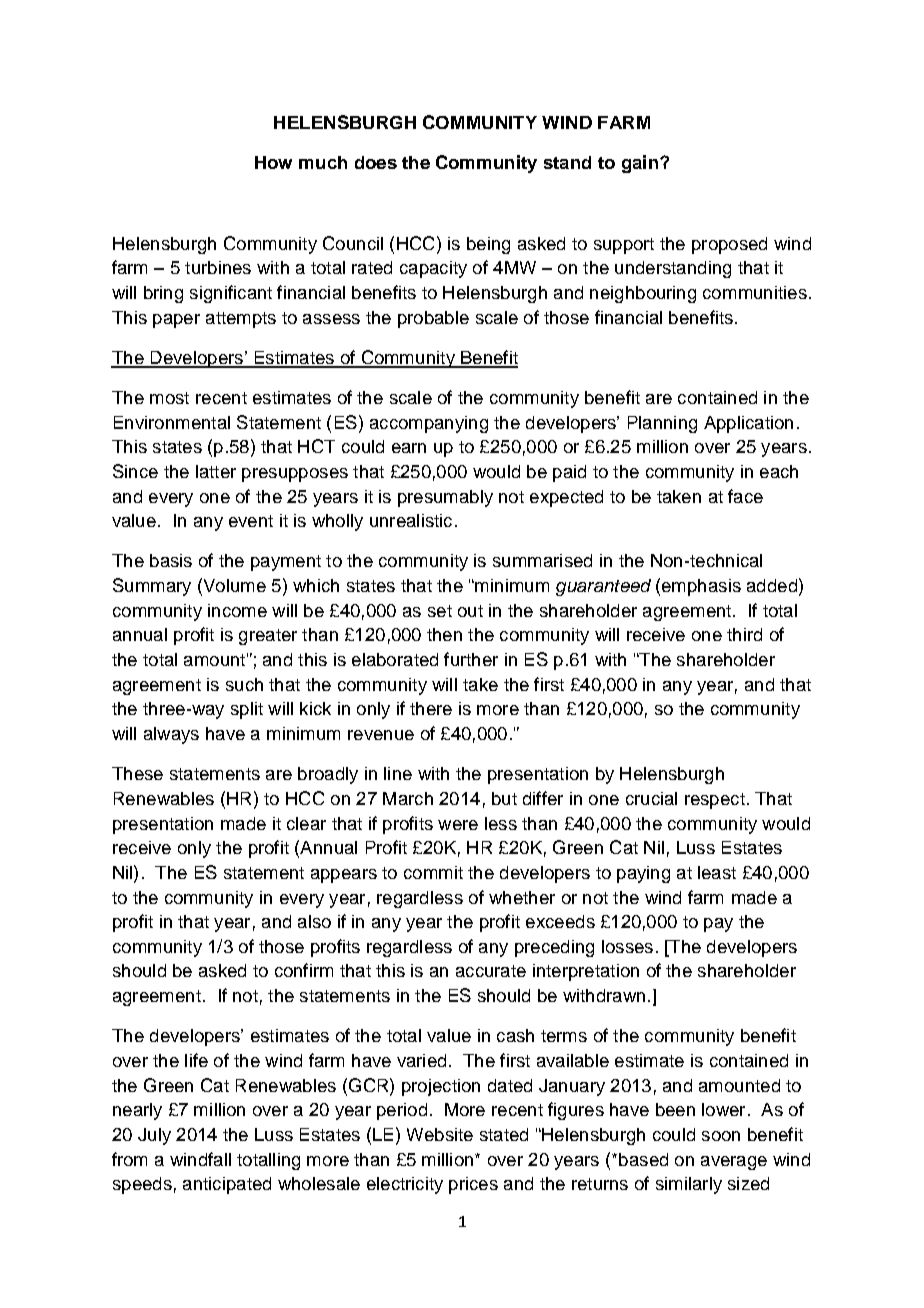  I want to click on gain, so click(640, 164).
